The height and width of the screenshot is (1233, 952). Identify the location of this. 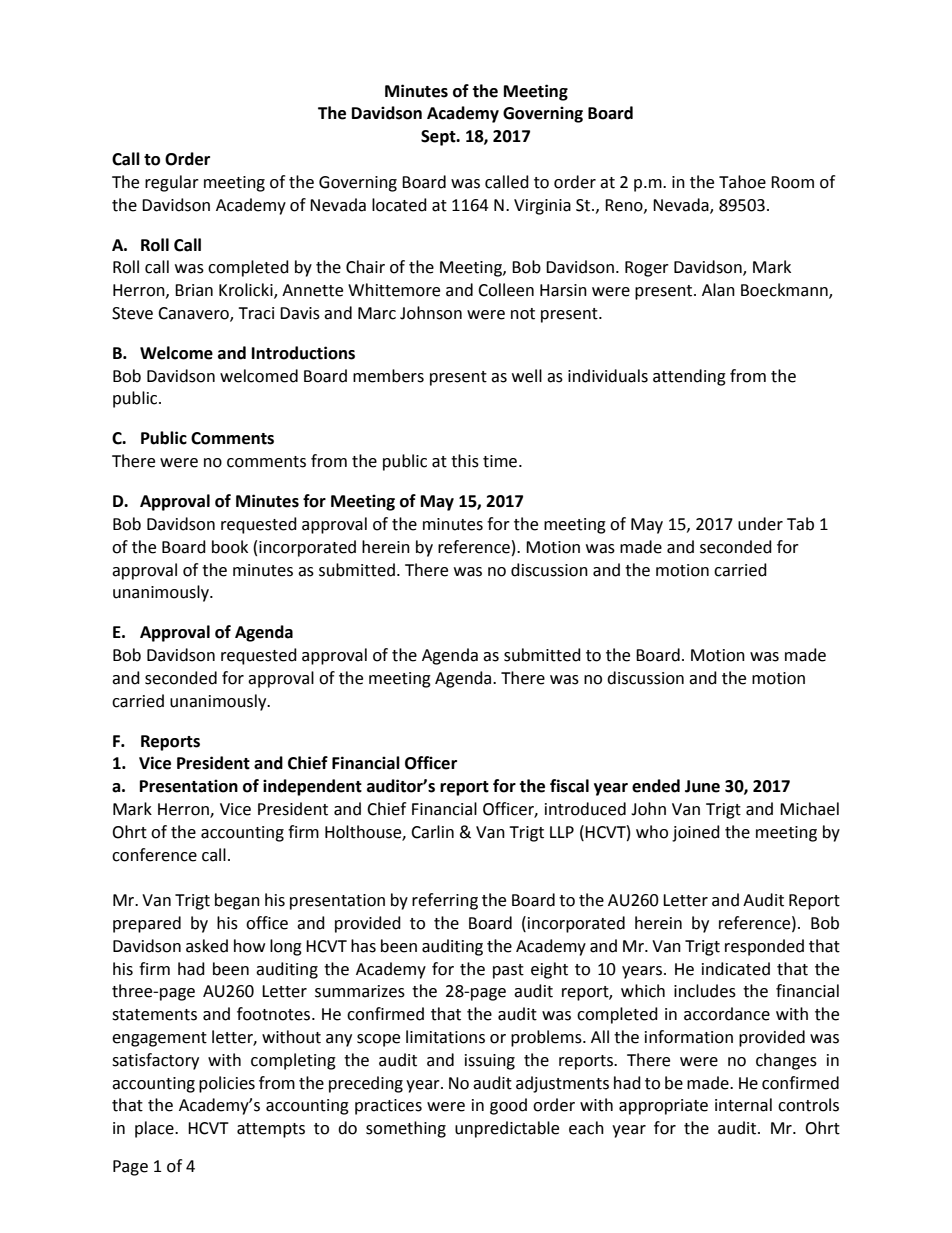
(465, 461).
